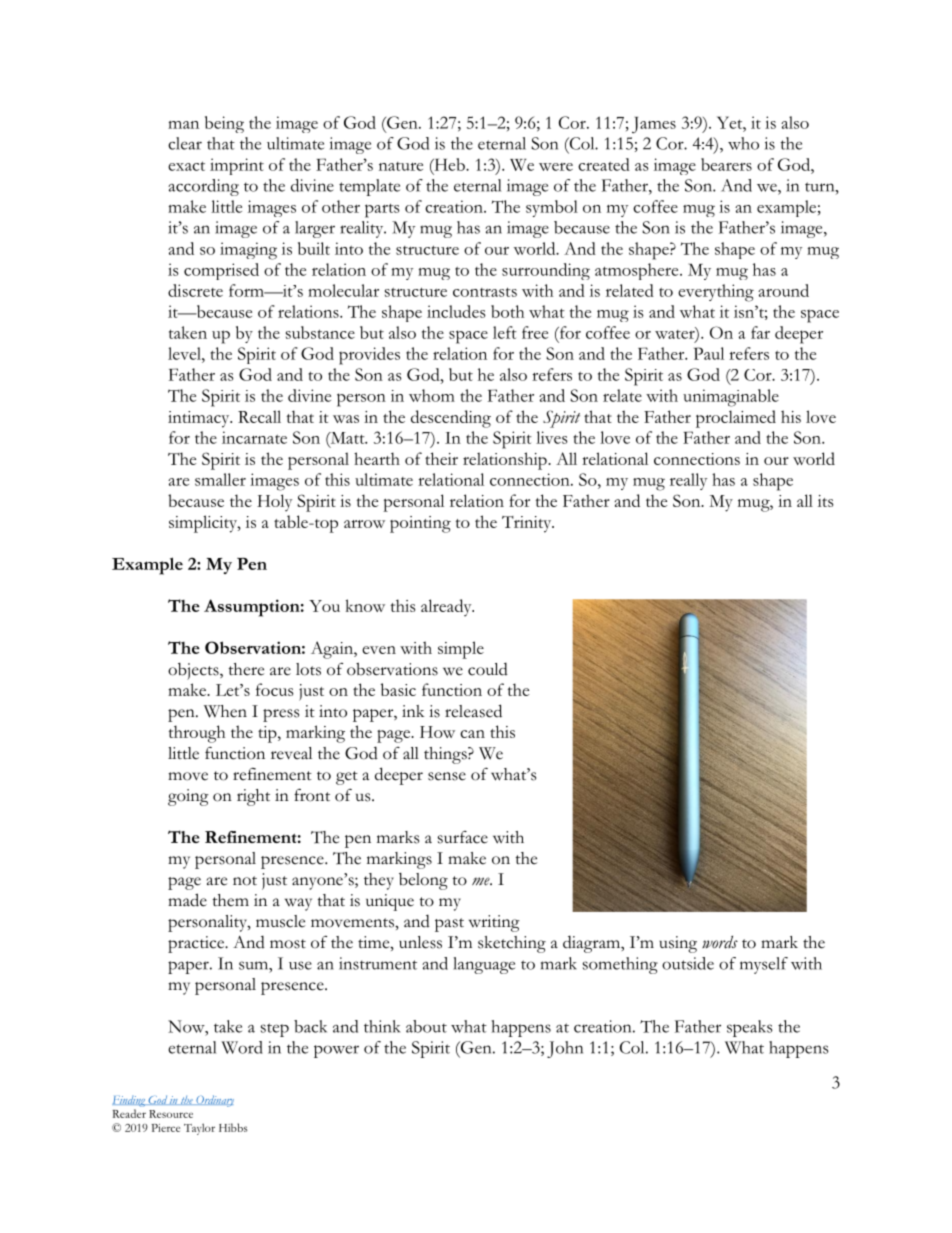 The image size is (952, 1233). I want to click on surface, so click(463, 837).
